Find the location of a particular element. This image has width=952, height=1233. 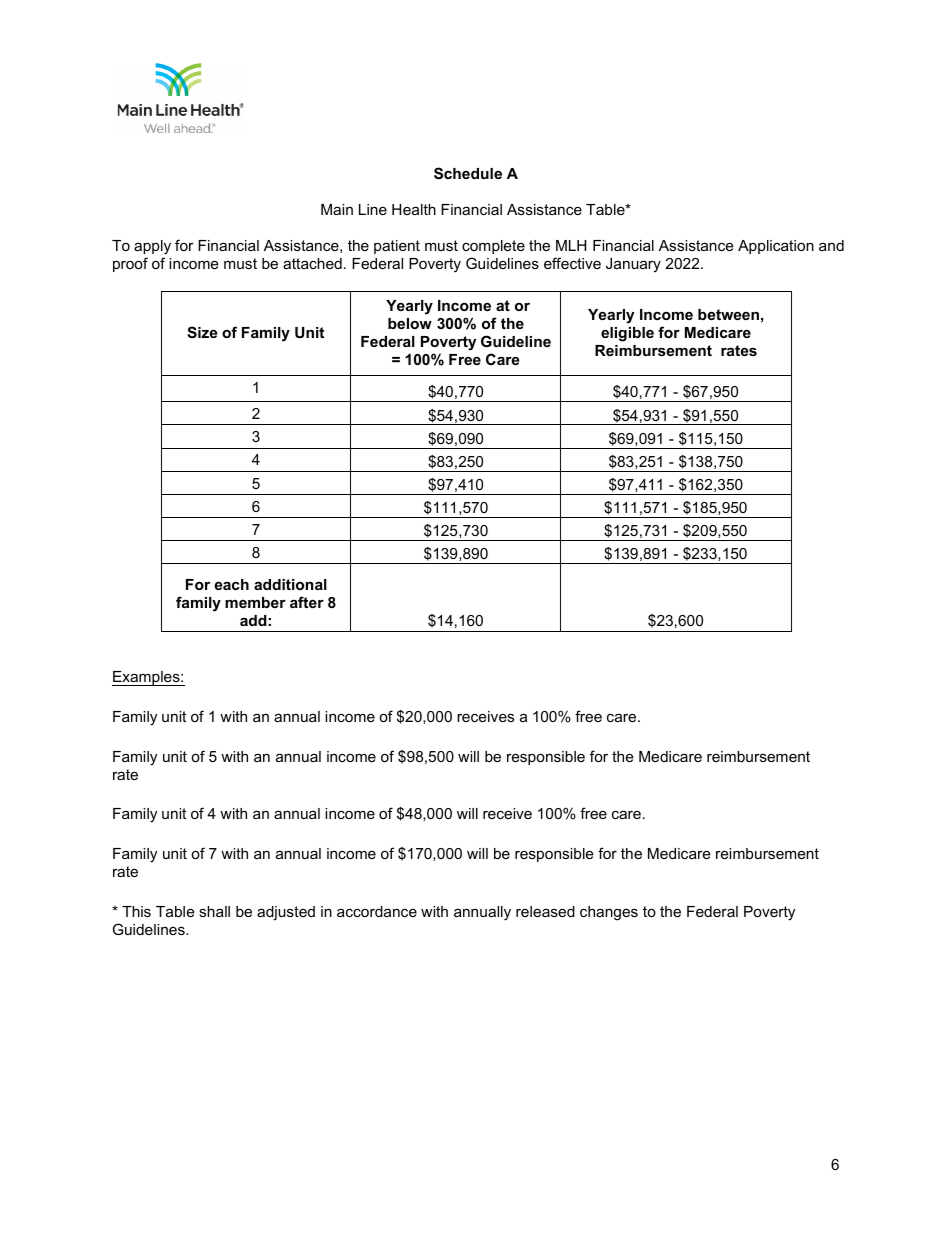

after is located at coordinates (307, 602).
